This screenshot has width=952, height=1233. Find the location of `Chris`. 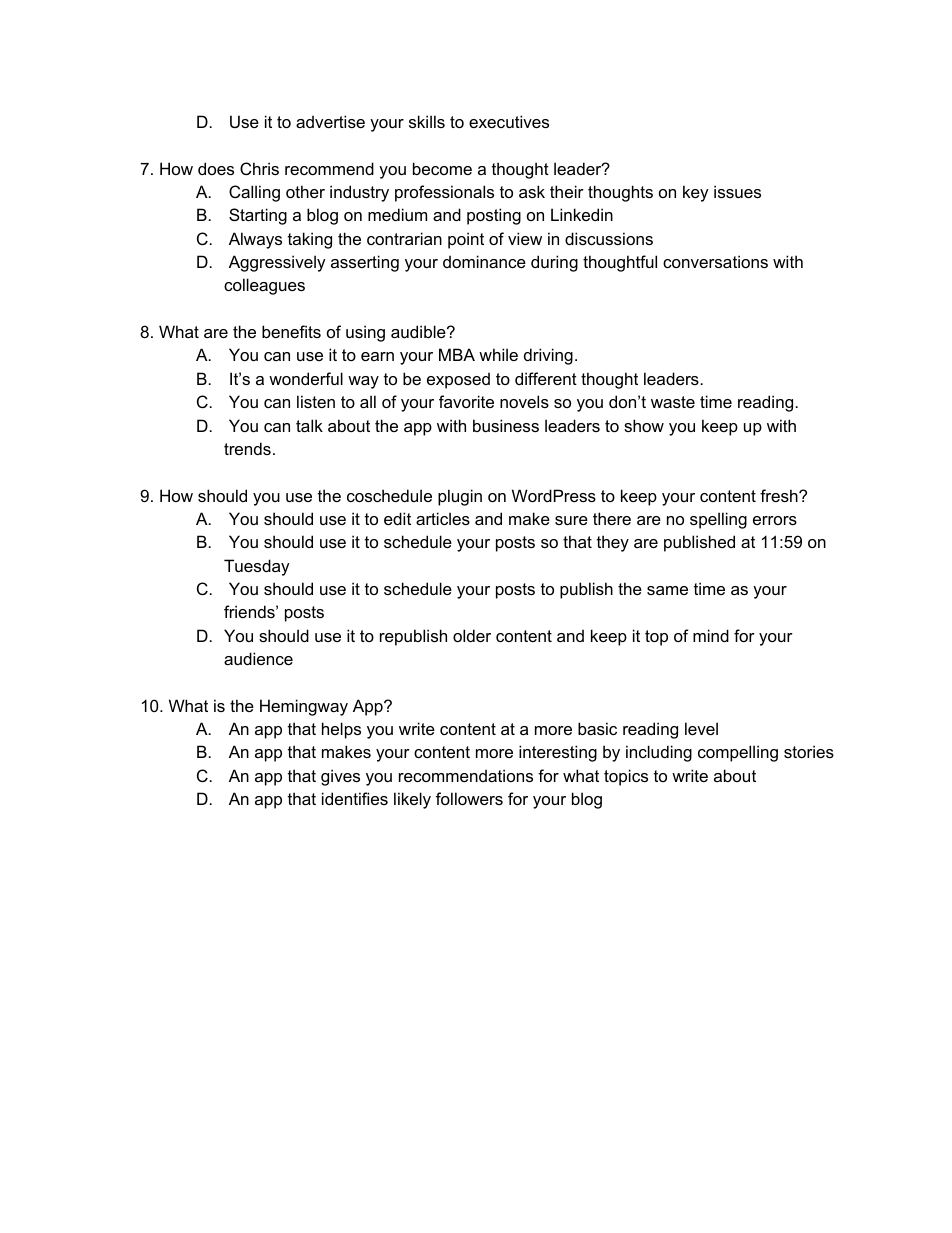

Chris is located at coordinates (259, 168).
